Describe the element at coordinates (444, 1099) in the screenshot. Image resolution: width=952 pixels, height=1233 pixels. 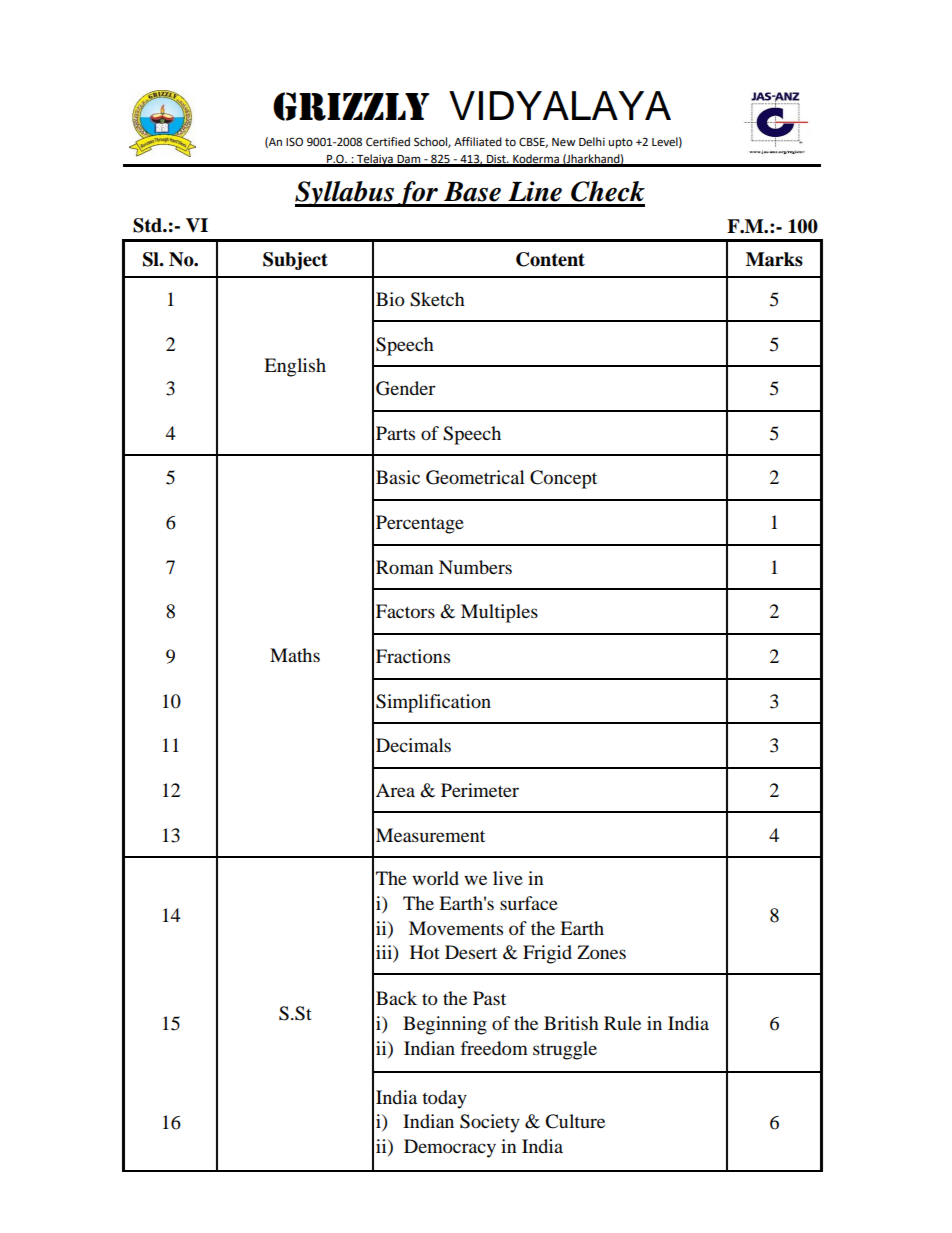
I see `today` at that location.
